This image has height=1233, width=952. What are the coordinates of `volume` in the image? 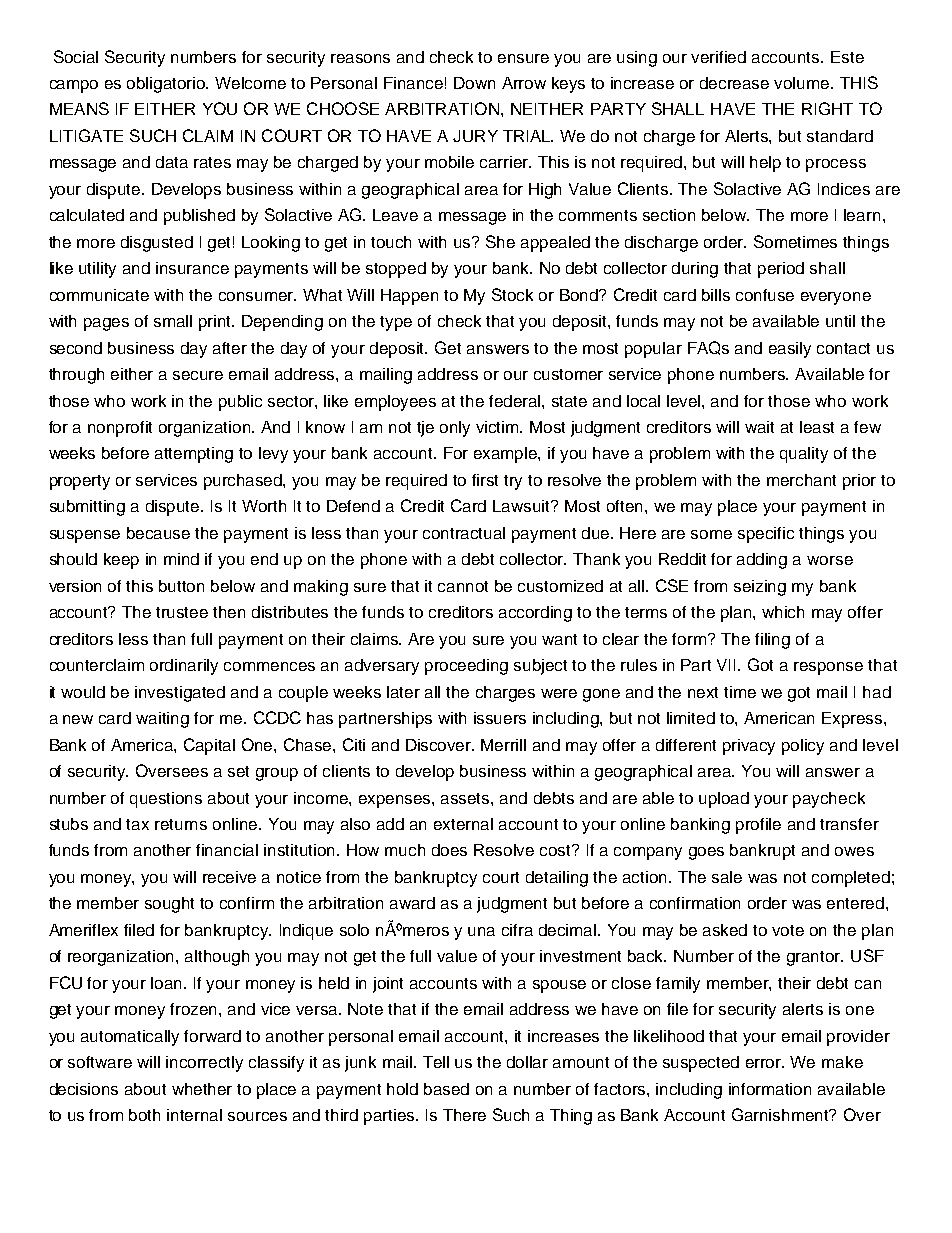 It's located at (803, 83).
